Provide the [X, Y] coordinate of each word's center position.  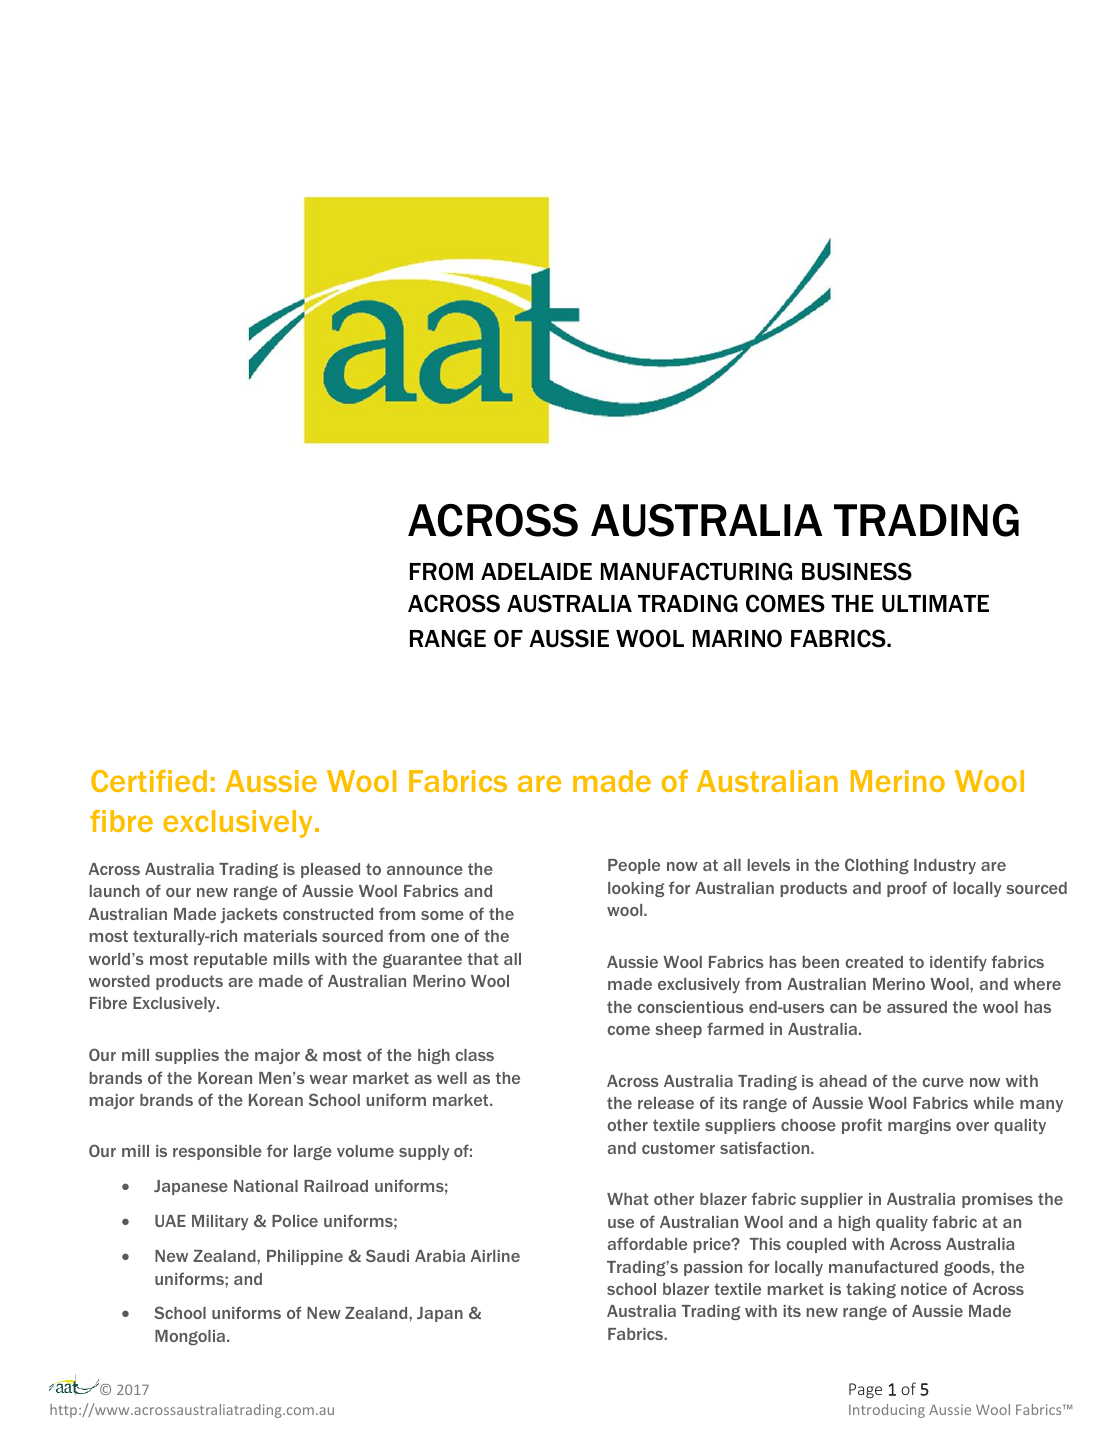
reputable [230, 960]
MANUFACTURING [696, 571]
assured [917, 1007]
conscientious [690, 1007]
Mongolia [191, 1337]
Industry [945, 866]
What [628, 1199]
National [266, 1186]
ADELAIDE [536, 571]
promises [997, 1200]
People [634, 866]
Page [865, 1391]
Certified [149, 781]
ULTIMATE [935, 604]
